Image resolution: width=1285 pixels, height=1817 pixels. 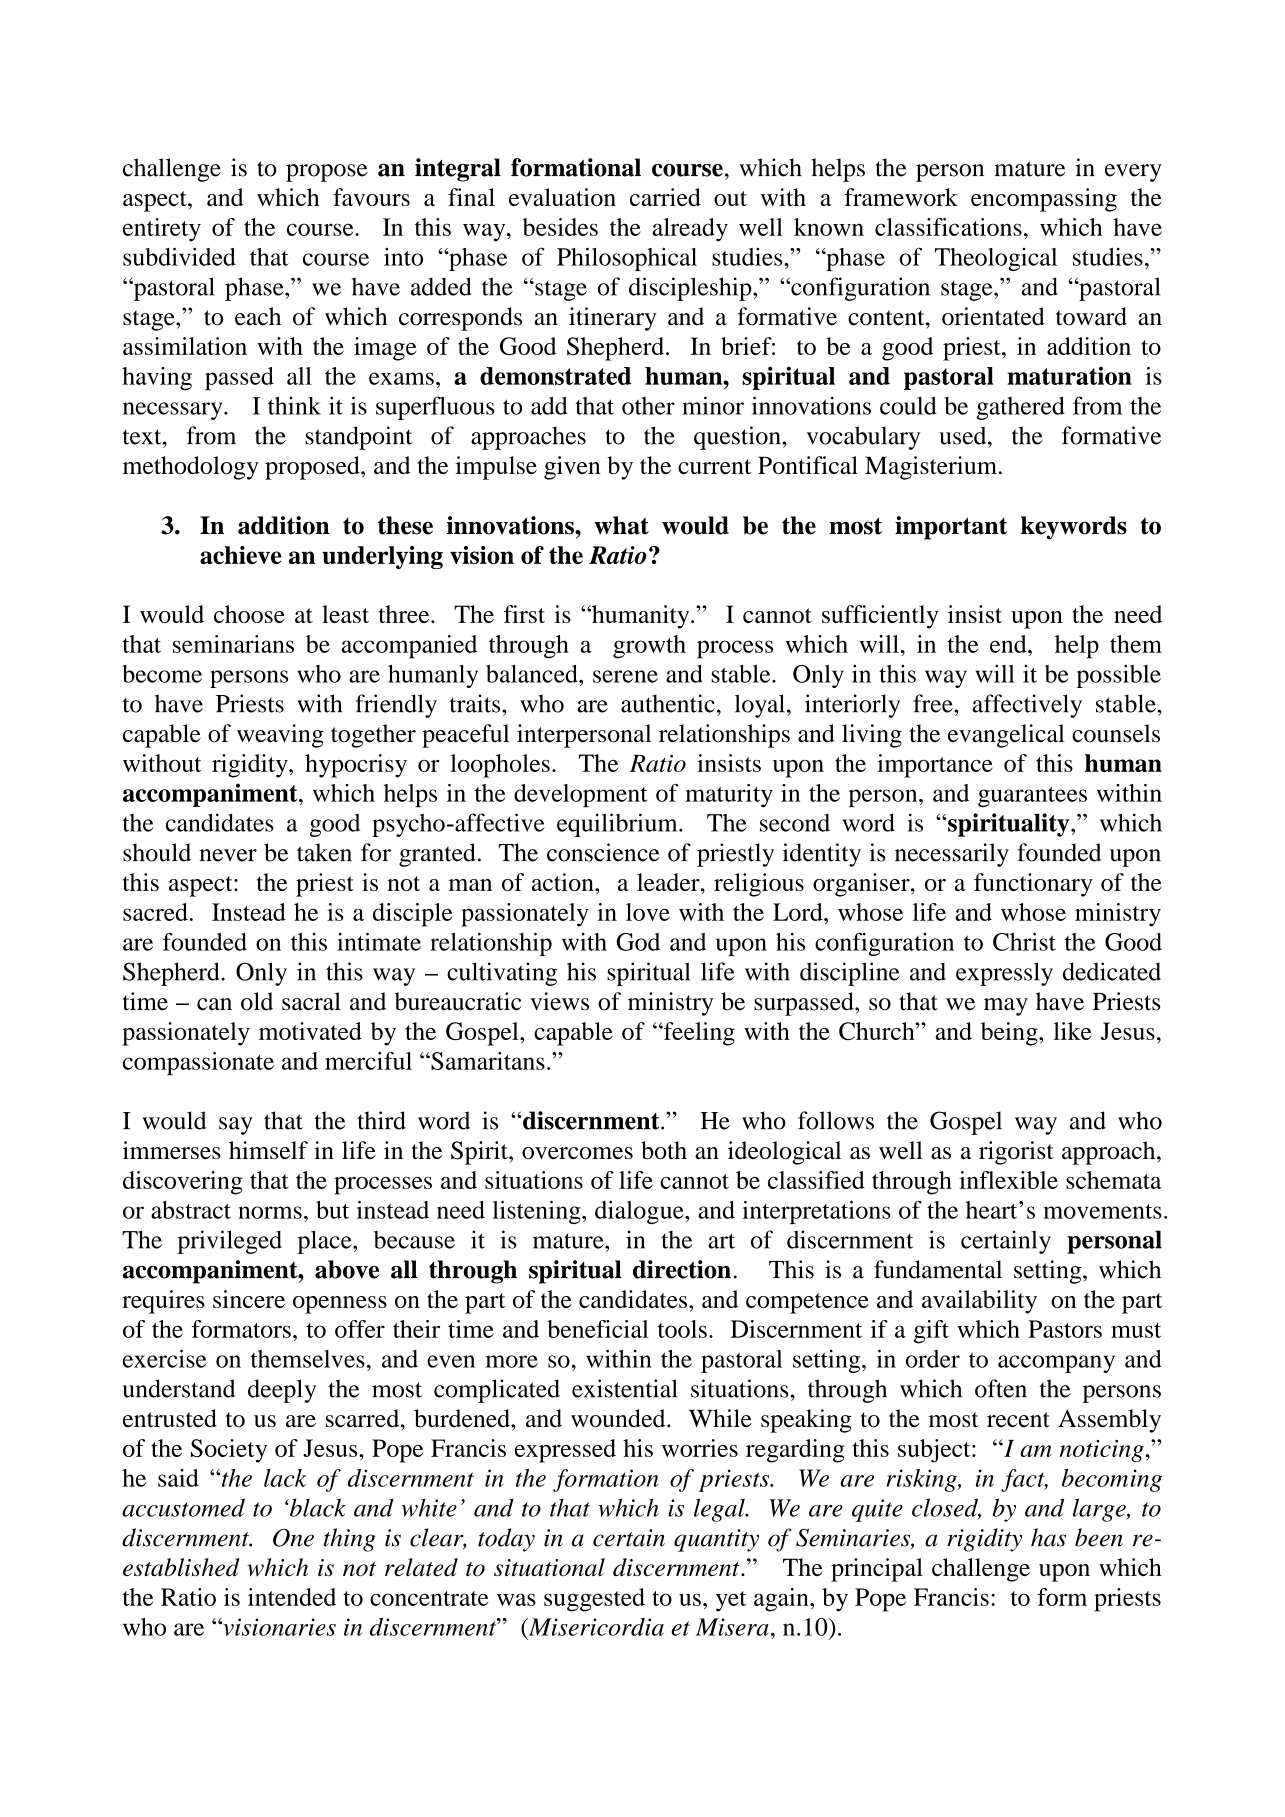 What do you see at coordinates (1044, 200) in the screenshot?
I see `encompassing` at bounding box center [1044, 200].
